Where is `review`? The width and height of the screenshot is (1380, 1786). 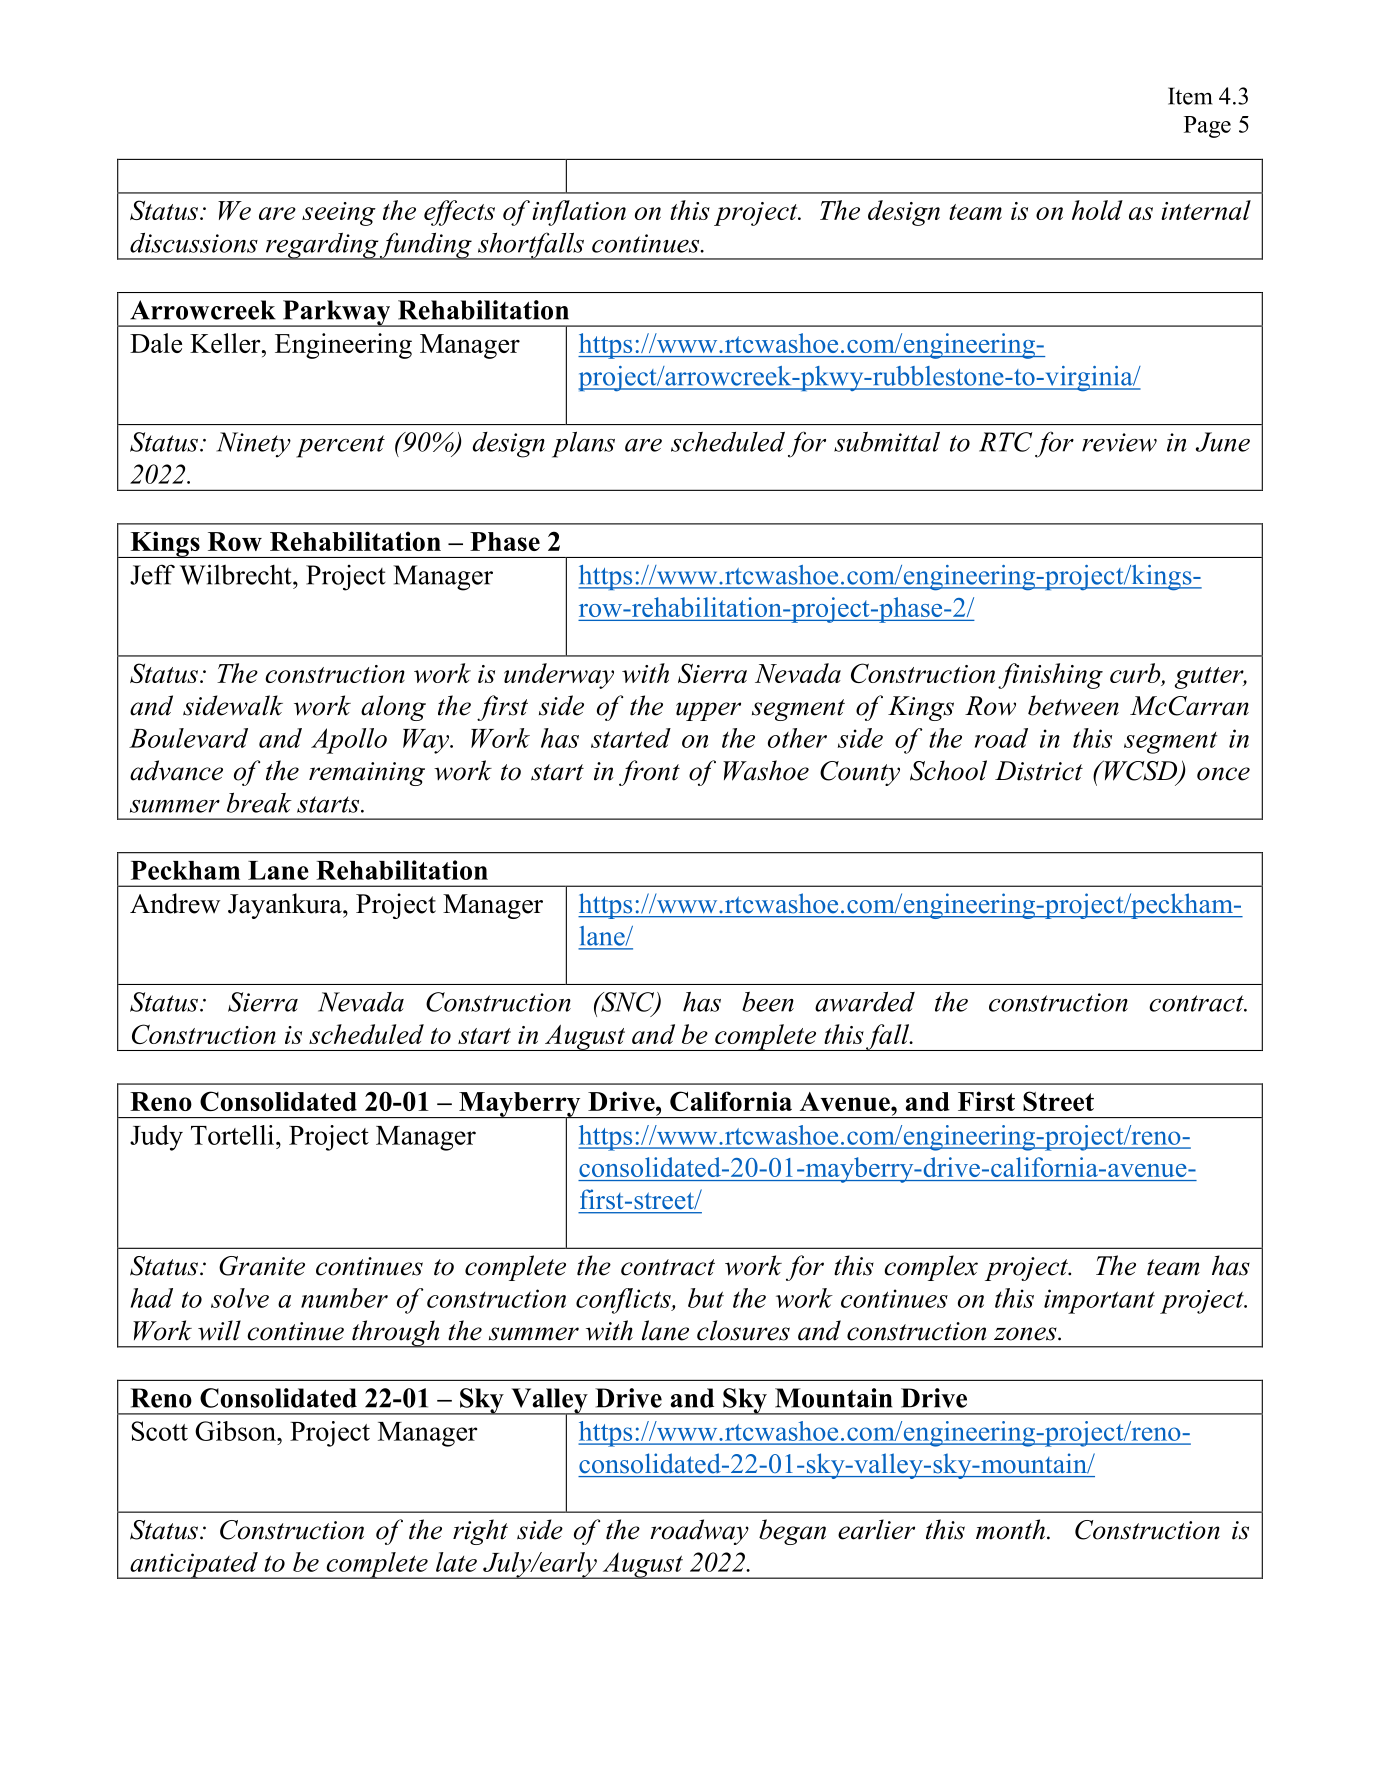 review is located at coordinates (1119, 442).
